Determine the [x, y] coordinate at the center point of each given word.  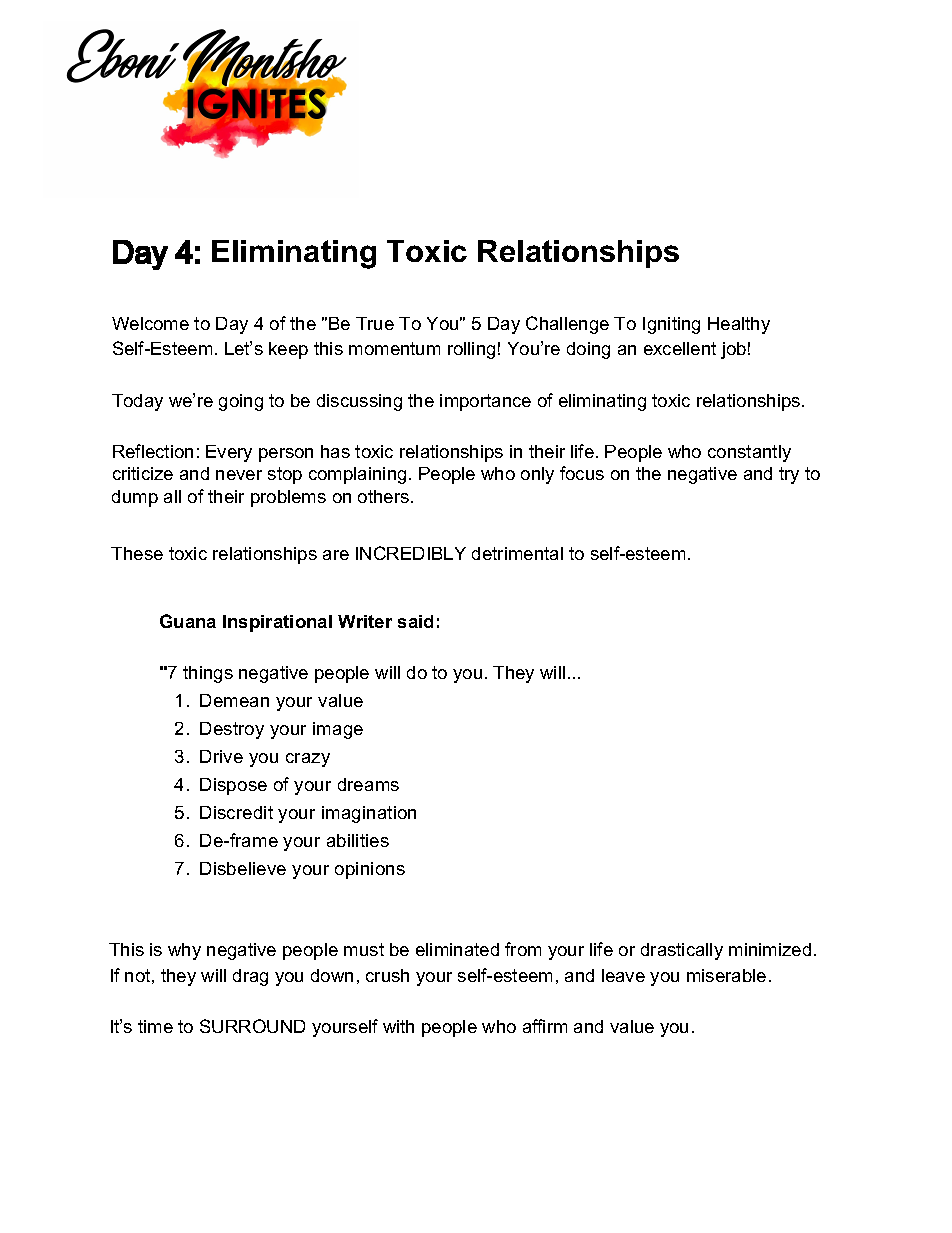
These [137, 553]
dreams [368, 784]
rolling [471, 350]
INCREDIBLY [411, 553]
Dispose [233, 786]
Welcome [150, 323]
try [789, 475]
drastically [682, 951]
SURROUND [252, 1026]
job [733, 350]
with [398, 1026]
